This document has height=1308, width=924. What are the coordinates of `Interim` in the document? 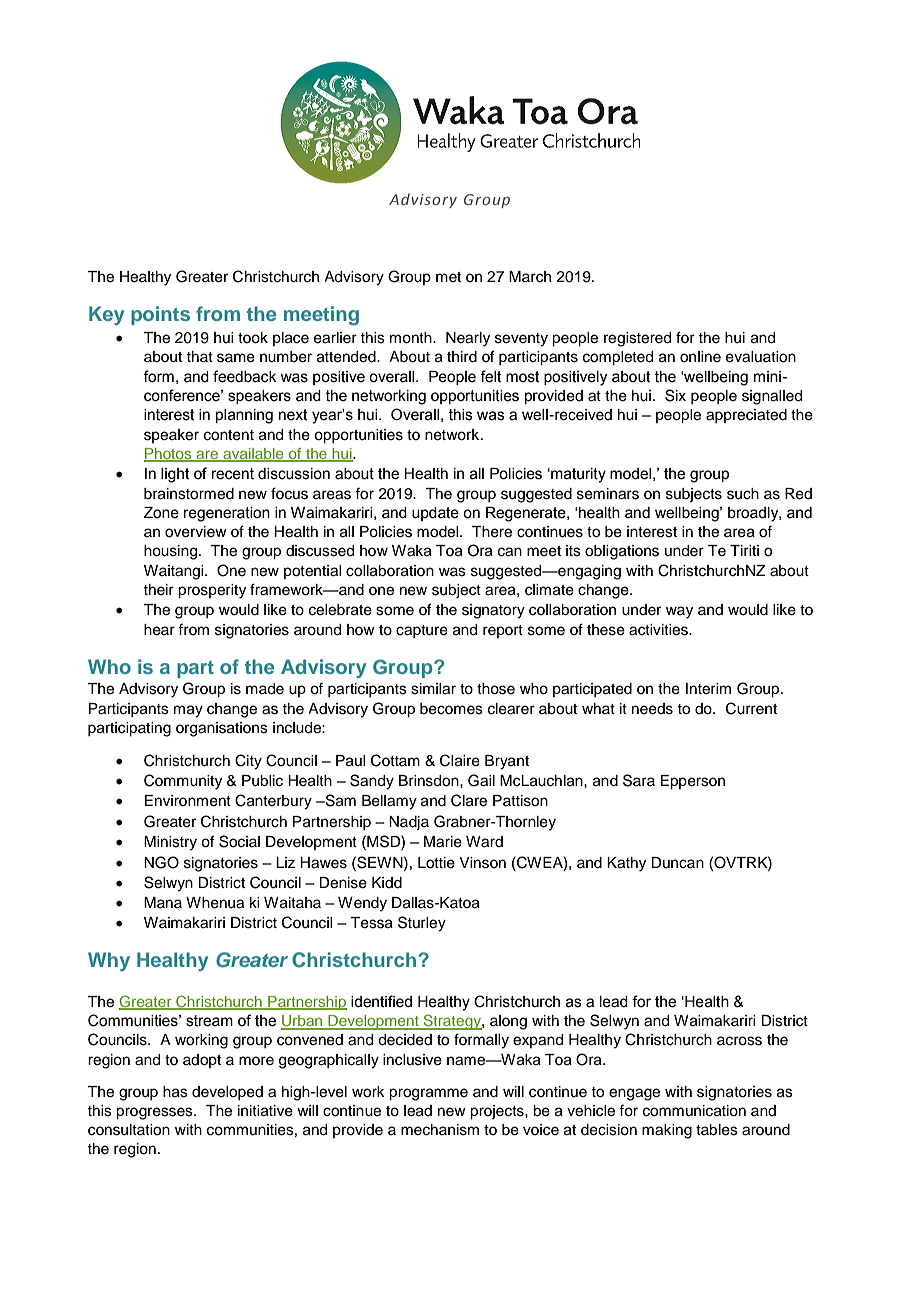 It's located at (708, 689).
